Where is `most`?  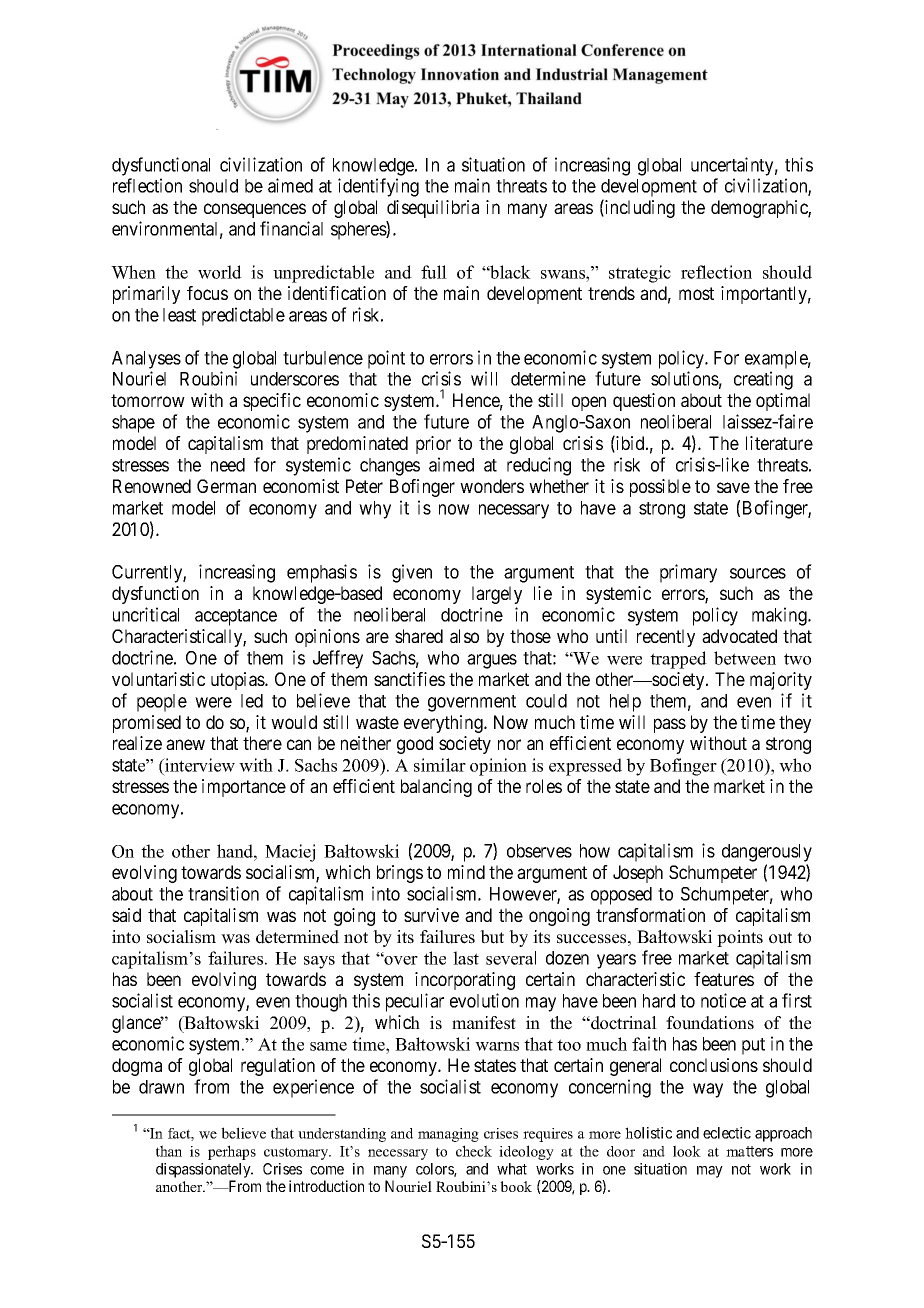
most is located at coordinates (696, 293).
